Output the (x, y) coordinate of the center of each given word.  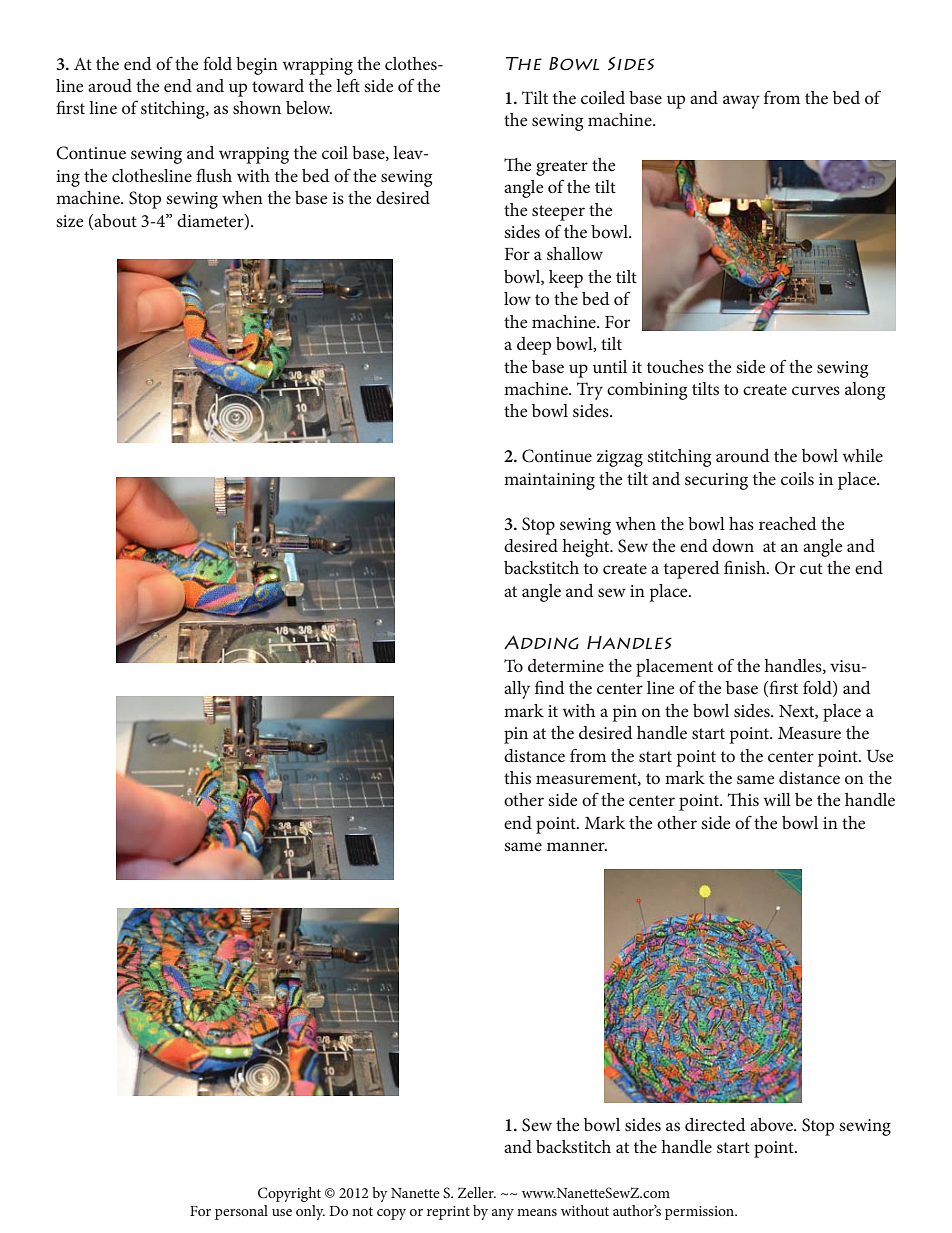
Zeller (477, 1192)
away (741, 102)
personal (241, 1212)
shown (257, 107)
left (348, 85)
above (772, 1124)
